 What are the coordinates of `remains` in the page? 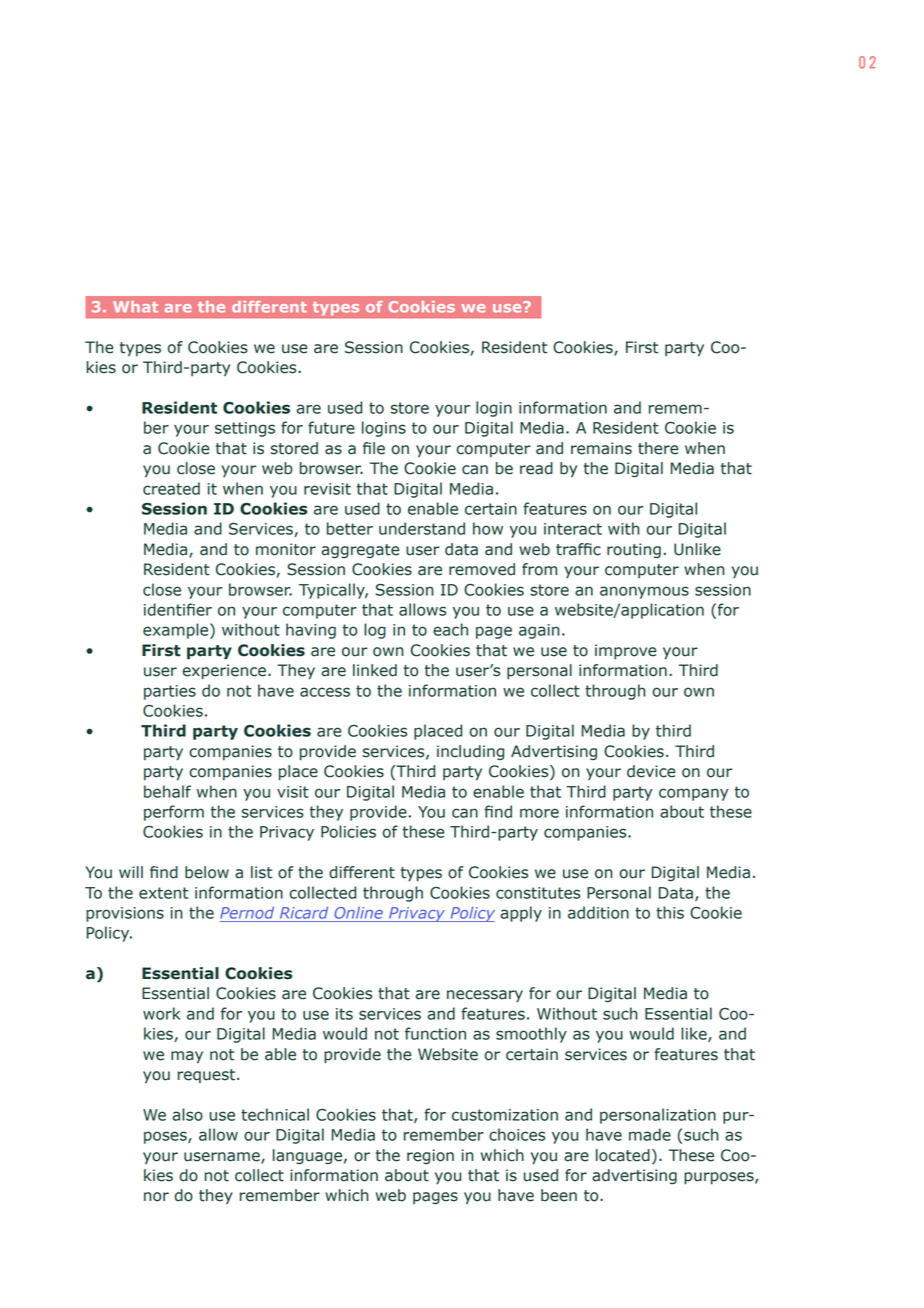 It's located at (601, 448).
